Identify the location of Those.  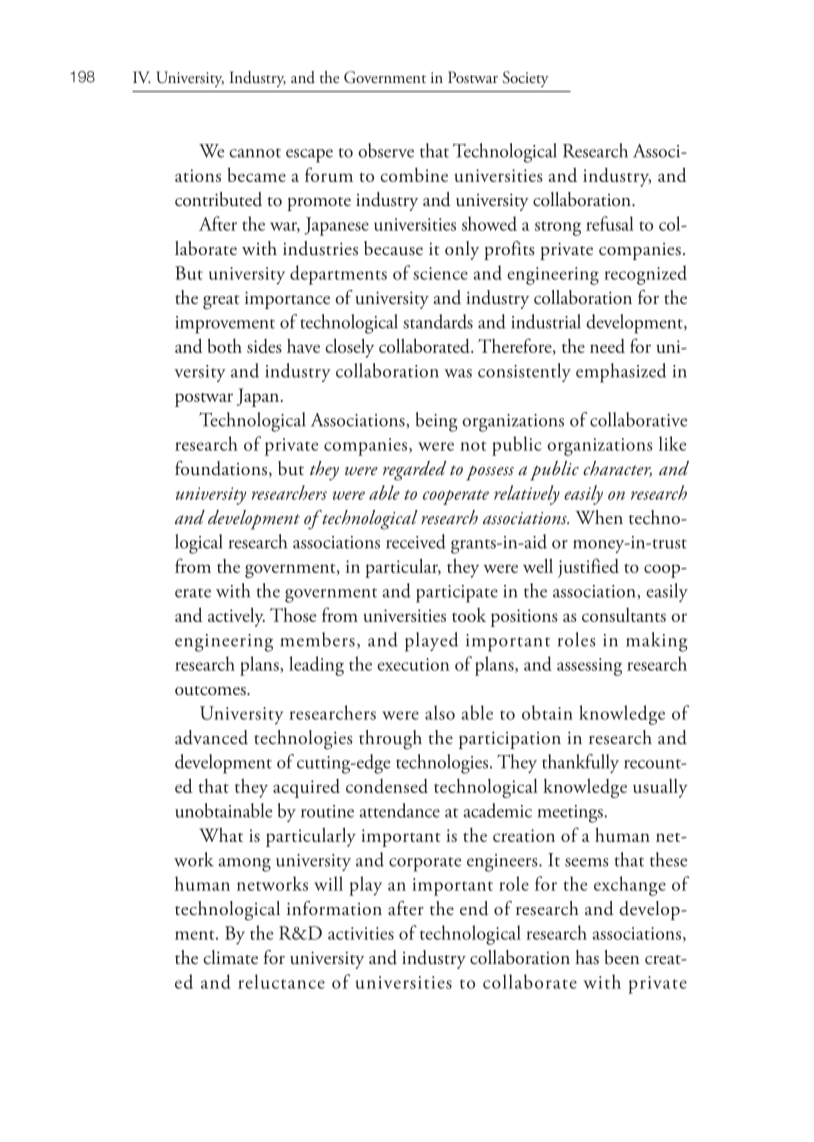
(293, 615).
